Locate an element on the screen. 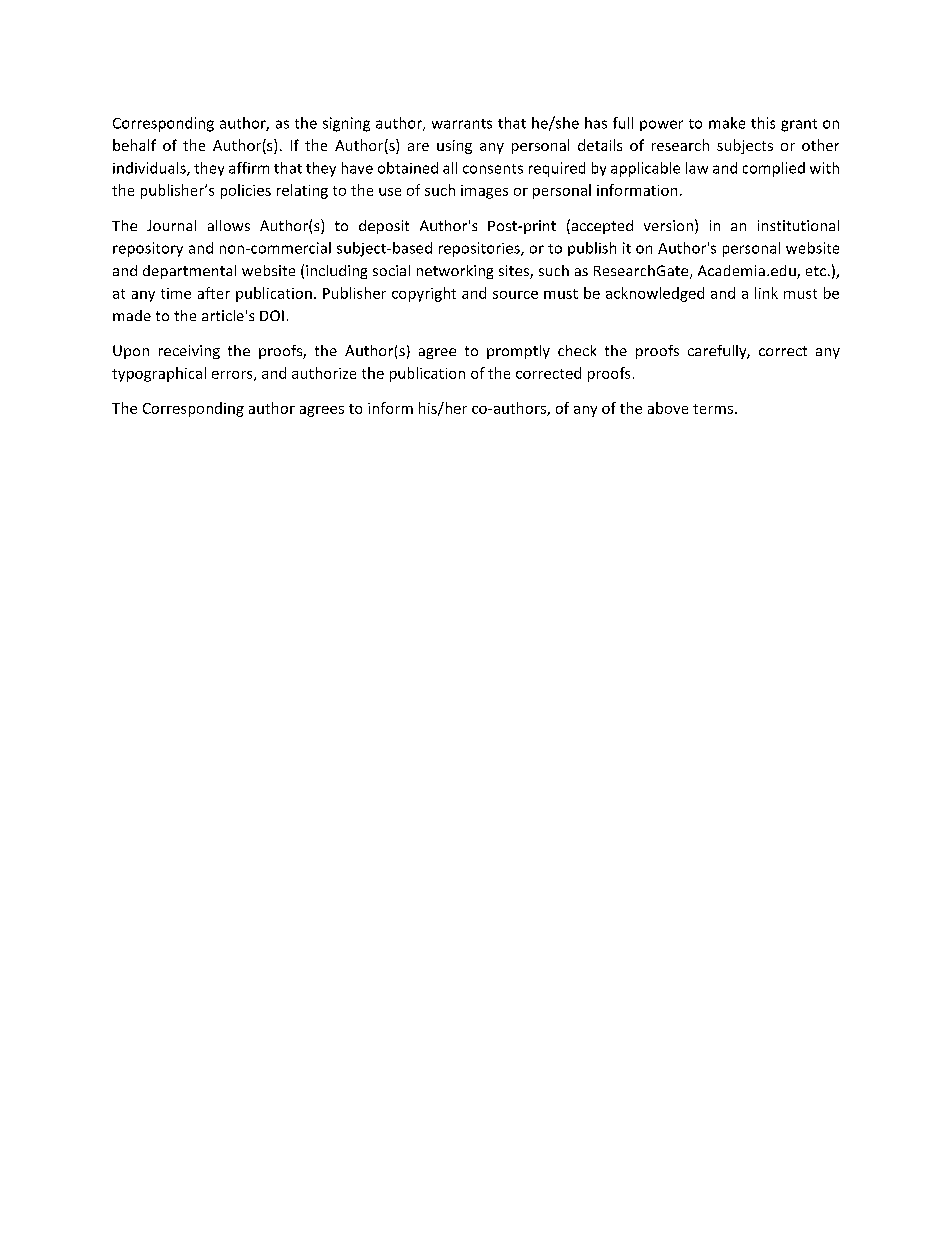 The image size is (952, 1233). behalf is located at coordinates (134, 145).
